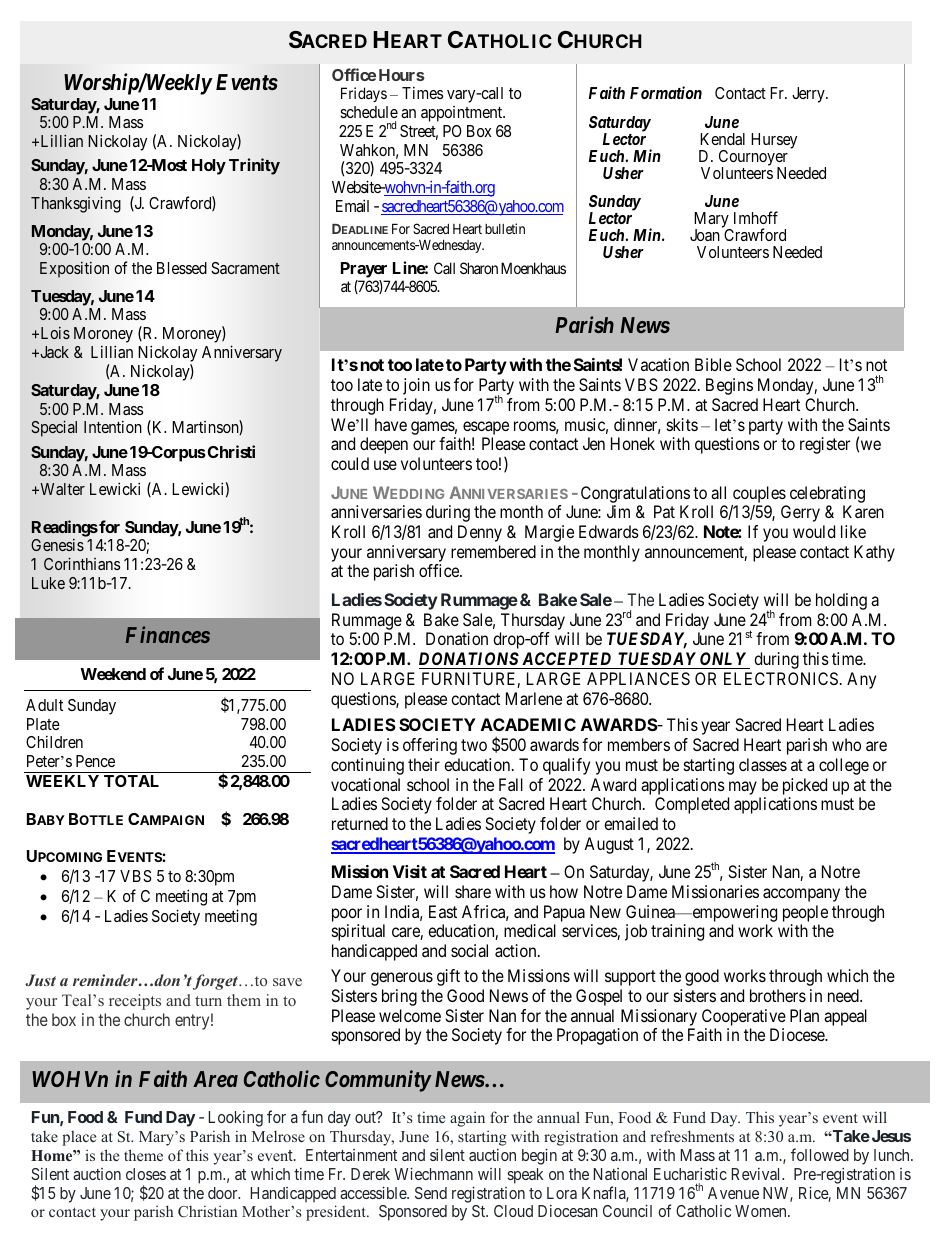  What do you see at coordinates (805, 913) in the image?
I see `people` at bounding box center [805, 913].
